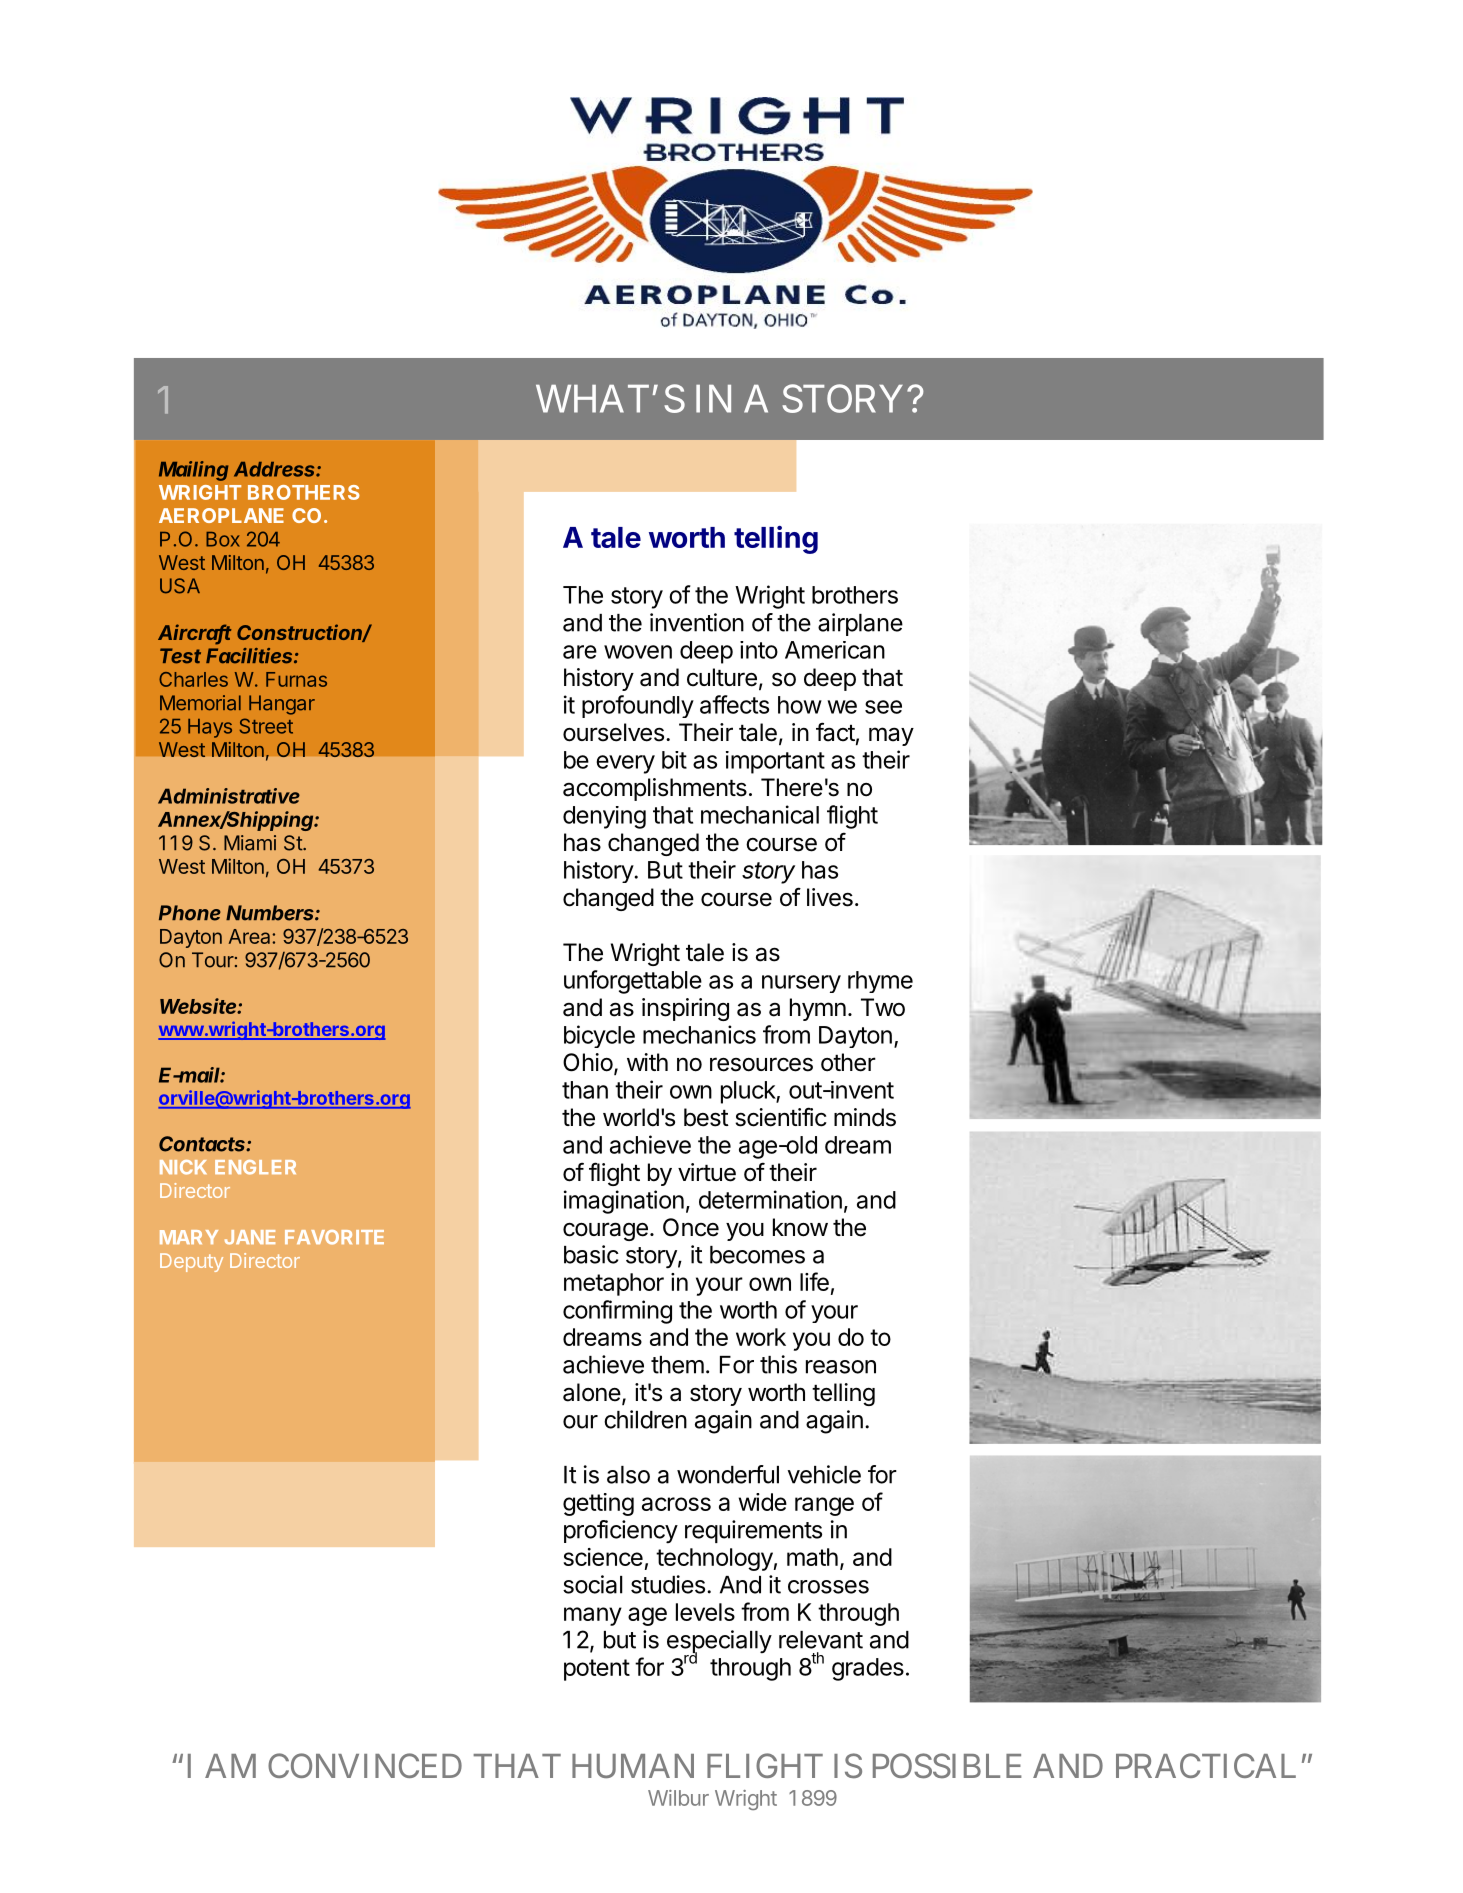  What do you see at coordinates (633, 1766) in the document?
I see `HUMAN` at bounding box center [633, 1766].
